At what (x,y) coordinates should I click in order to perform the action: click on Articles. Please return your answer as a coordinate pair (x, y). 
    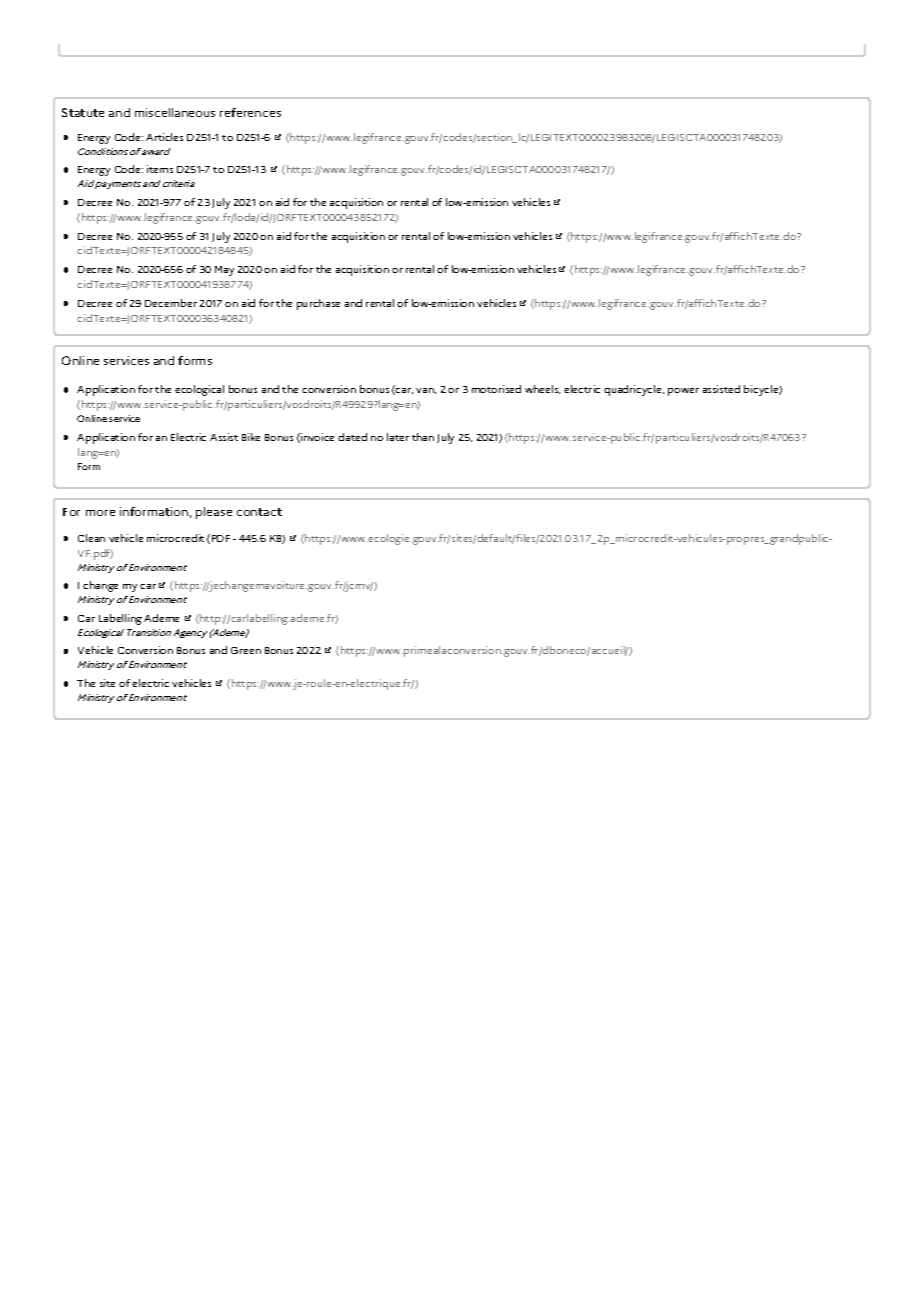
    Looking at the image, I should click on (164, 137).
